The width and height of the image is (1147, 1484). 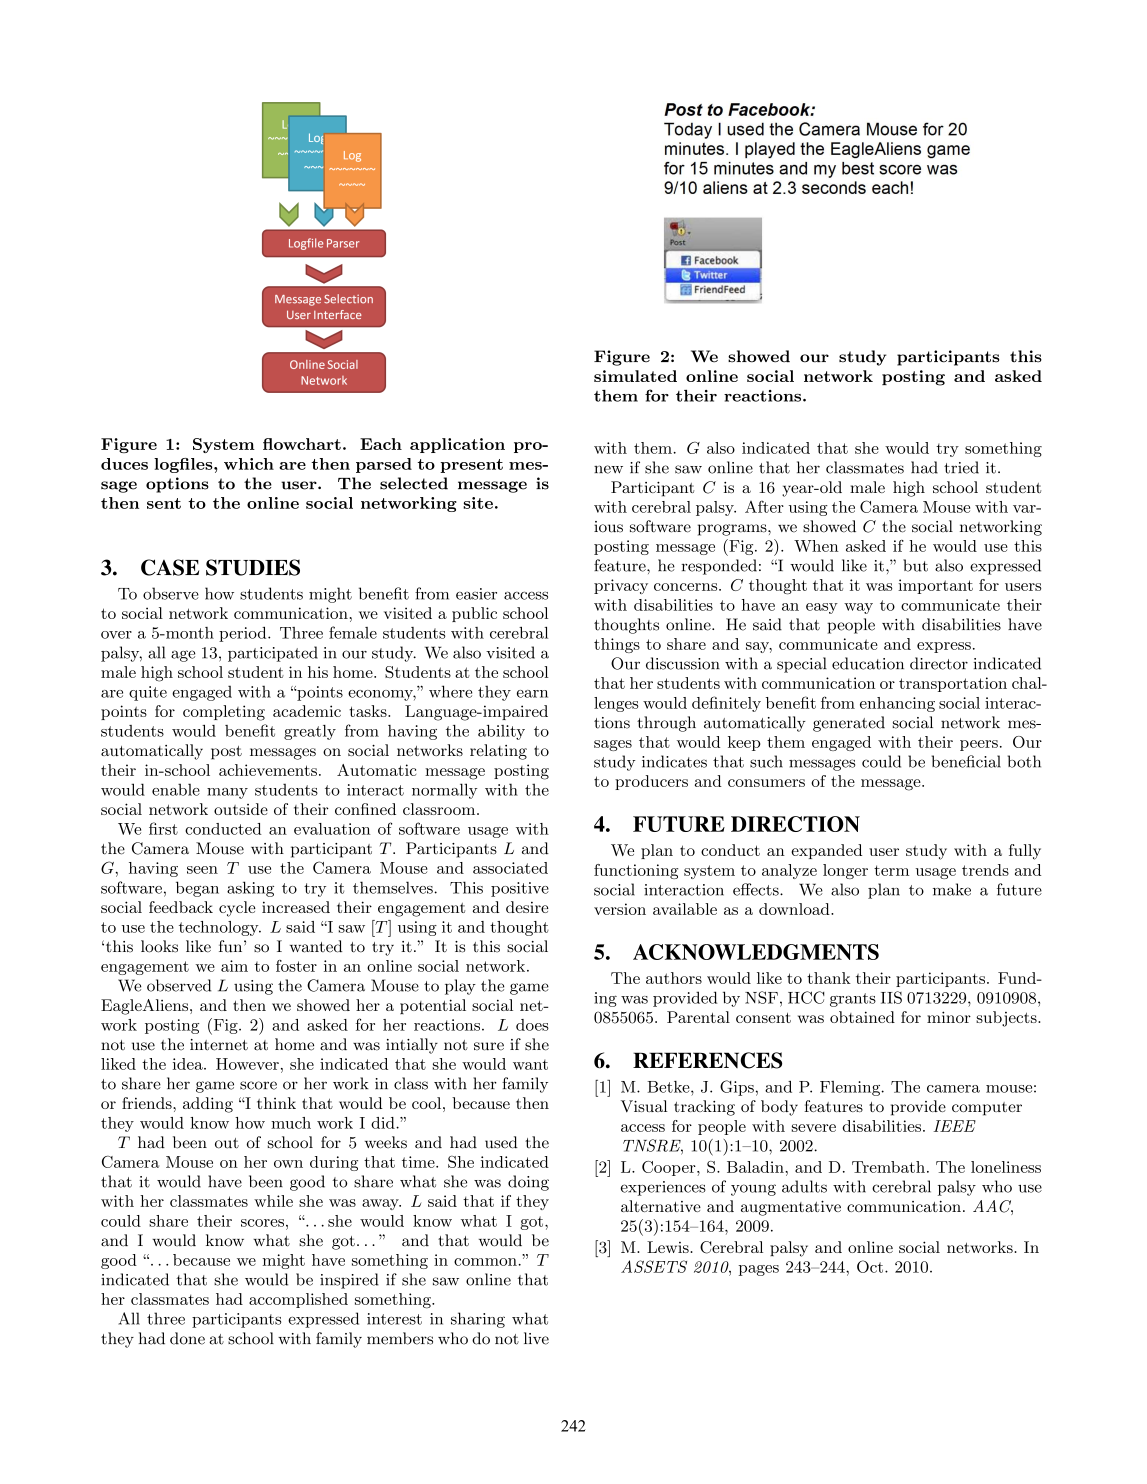 What do you see at coordinates (979, 745) in the image?
I see `peers` at bounding box center [979, 745].
